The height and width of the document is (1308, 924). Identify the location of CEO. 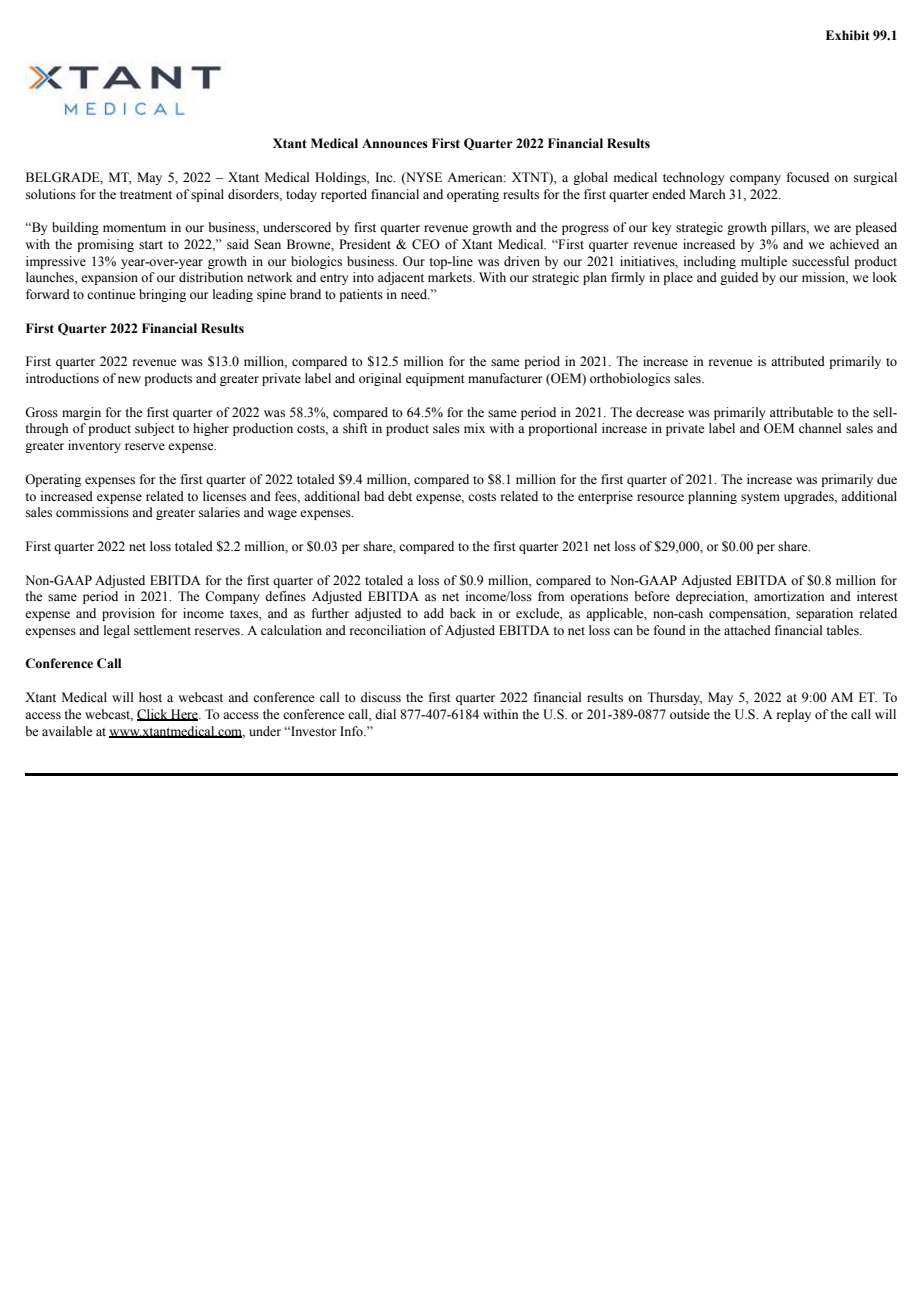
(426, 244).
